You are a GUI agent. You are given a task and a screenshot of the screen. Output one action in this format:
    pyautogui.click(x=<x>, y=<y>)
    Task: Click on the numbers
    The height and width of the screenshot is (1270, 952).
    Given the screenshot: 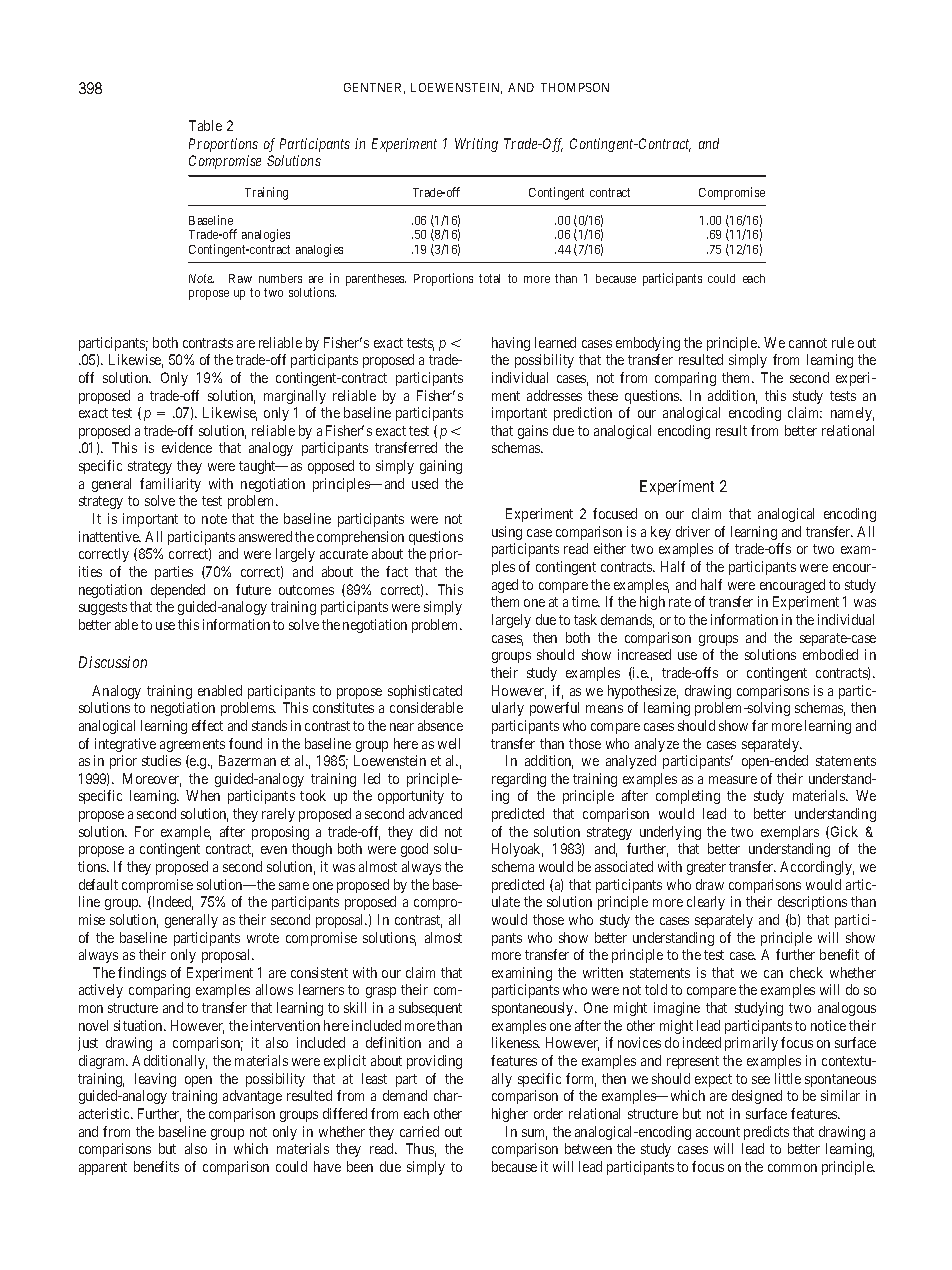 What is the action you would take?
    pyautogui.click(x=280, y=278)
